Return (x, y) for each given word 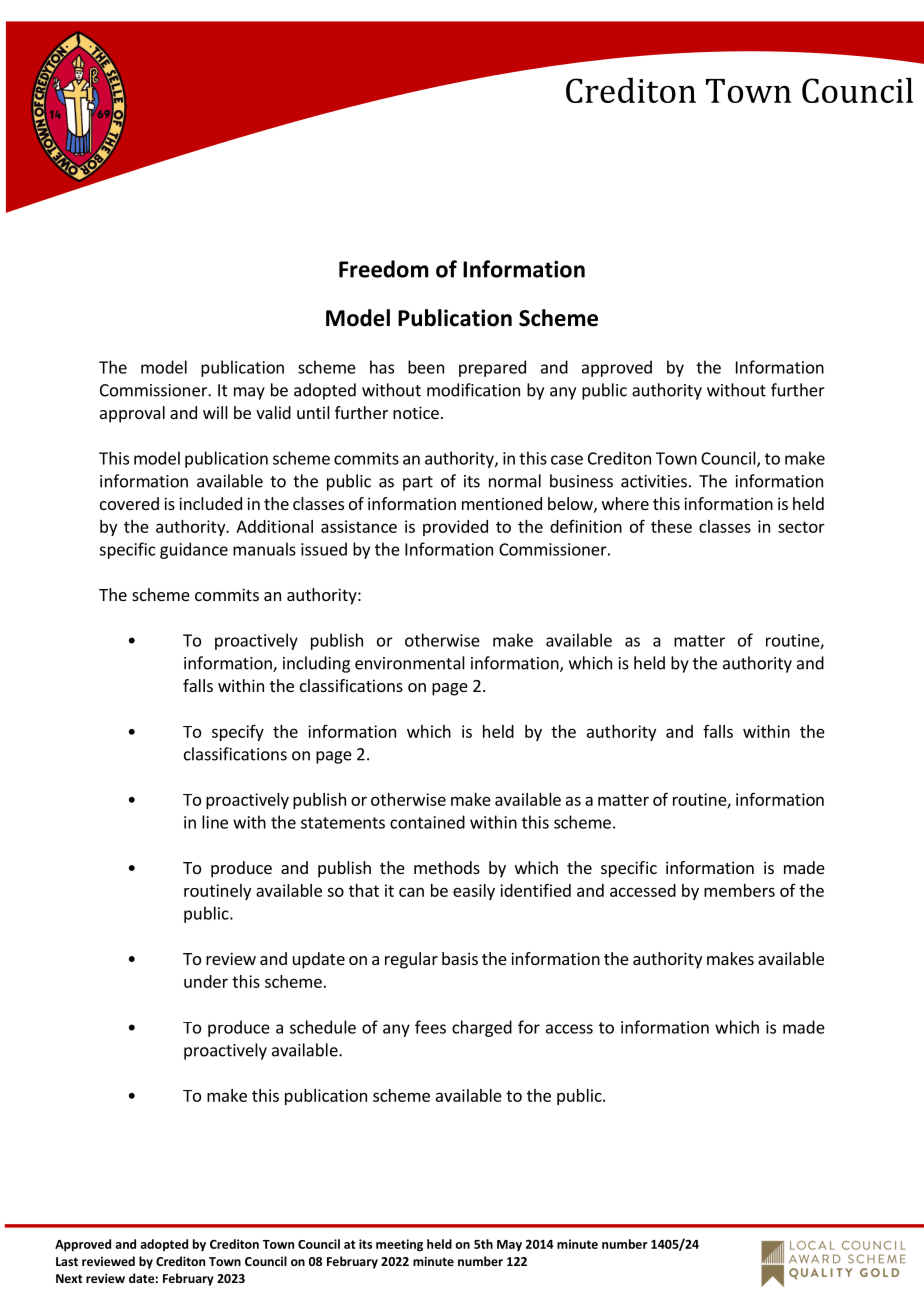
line (215, 822)
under (206, 981)
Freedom (383, 269)
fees (430, 1027)
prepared (492, 368)
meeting (399, 1245)
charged (482, 1028)
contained (427, 822)
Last (67, 1261)
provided (455, 528)
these (671, 526)
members (739, 890)
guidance (194, 550)
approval (132, 414)
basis (460, 958)
